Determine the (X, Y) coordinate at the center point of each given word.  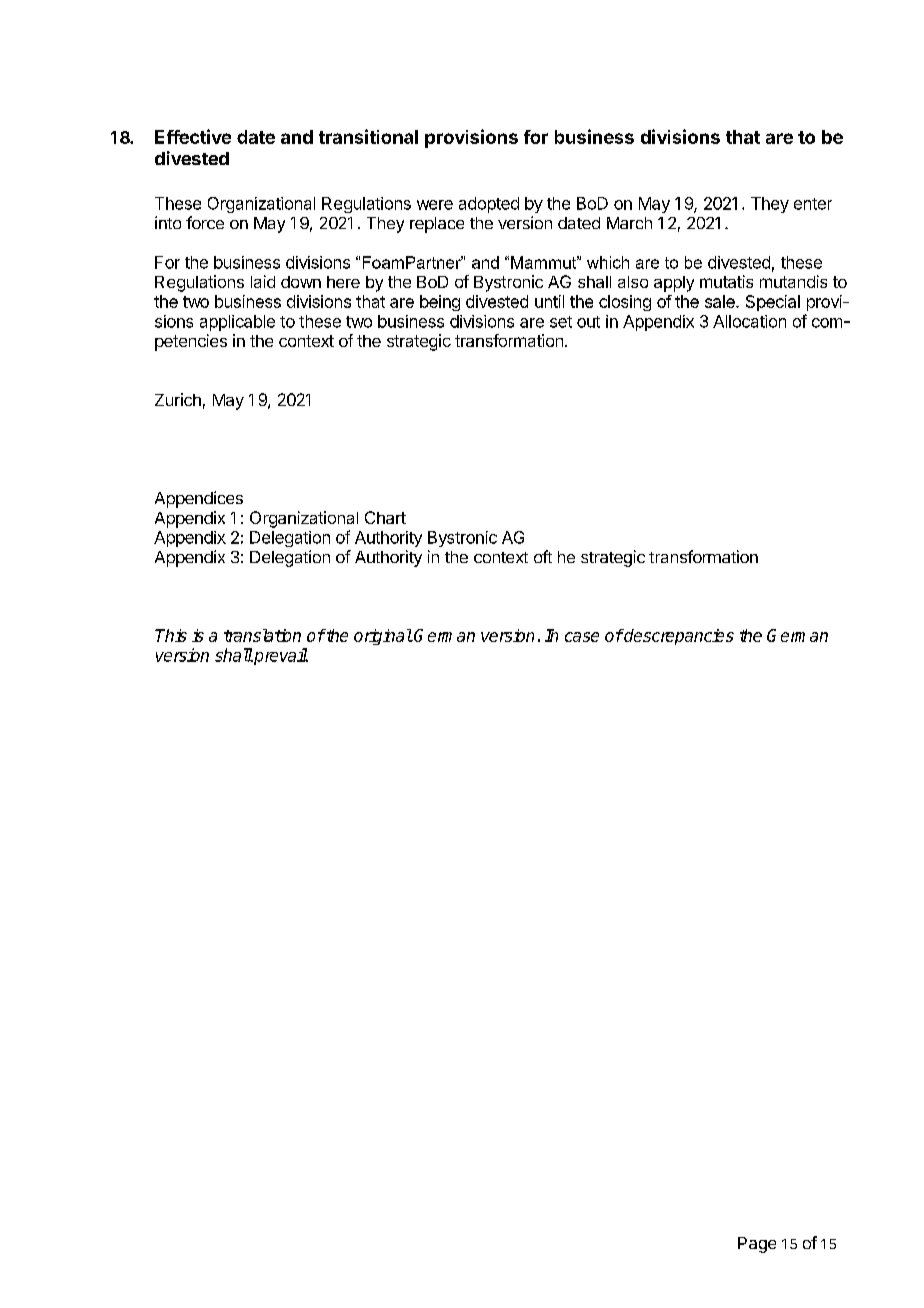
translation (262, 635)
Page (757, 1245)
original (383, 637)
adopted (489, 205)
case (582, 637)
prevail (280, 656)
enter (813, 204)
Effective (193, 136)
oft (543, 556)
